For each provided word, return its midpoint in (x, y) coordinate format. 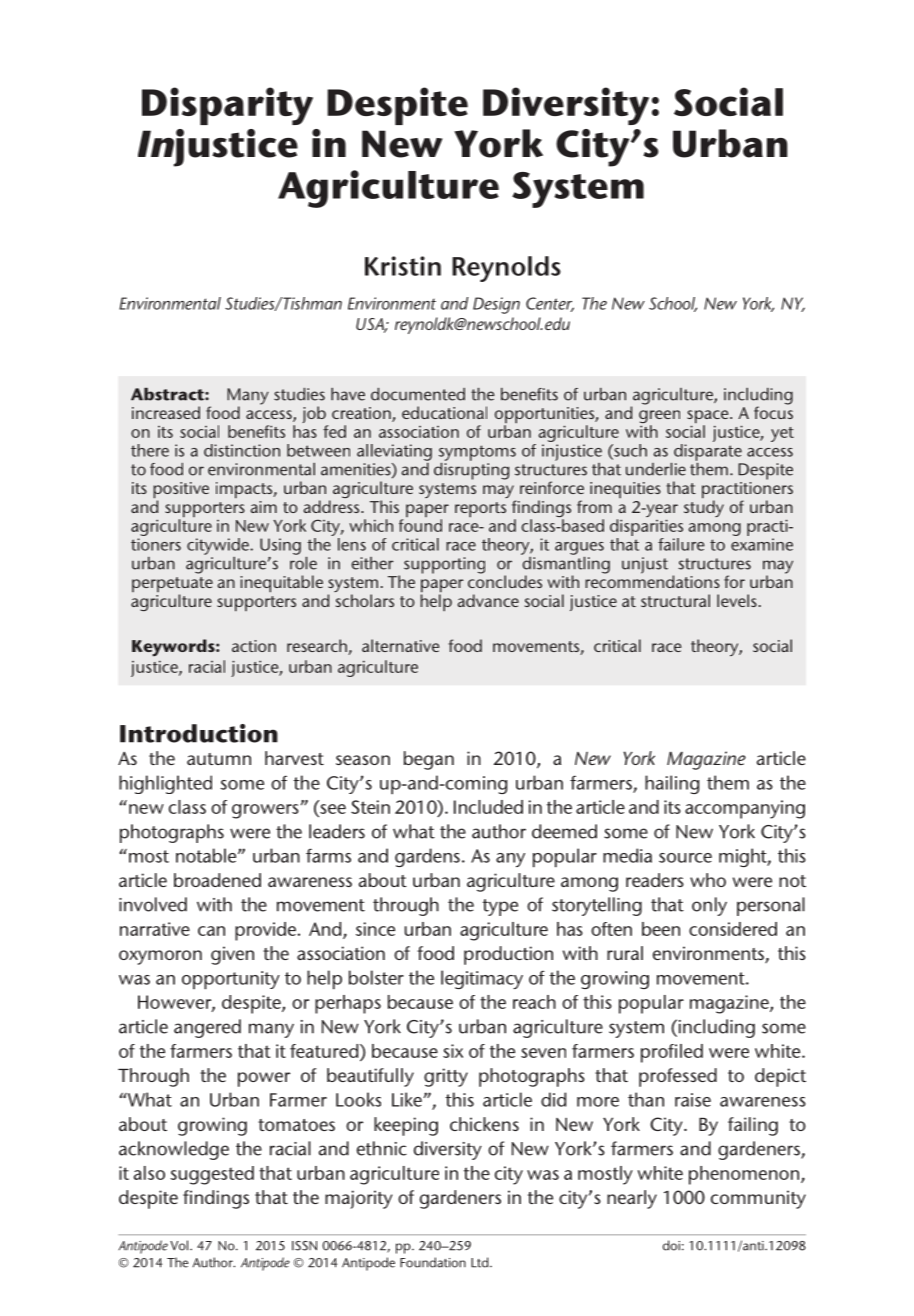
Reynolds (506, 269)
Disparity (227, 106)
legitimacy (482, 979)
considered (733, 929)
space (709, 418)
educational (444, 412)
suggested (212, 1175)
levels (737, 600)
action (254, 646)
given (232, 955)
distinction (242, 450)
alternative (400, 645)
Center (550, 304)
